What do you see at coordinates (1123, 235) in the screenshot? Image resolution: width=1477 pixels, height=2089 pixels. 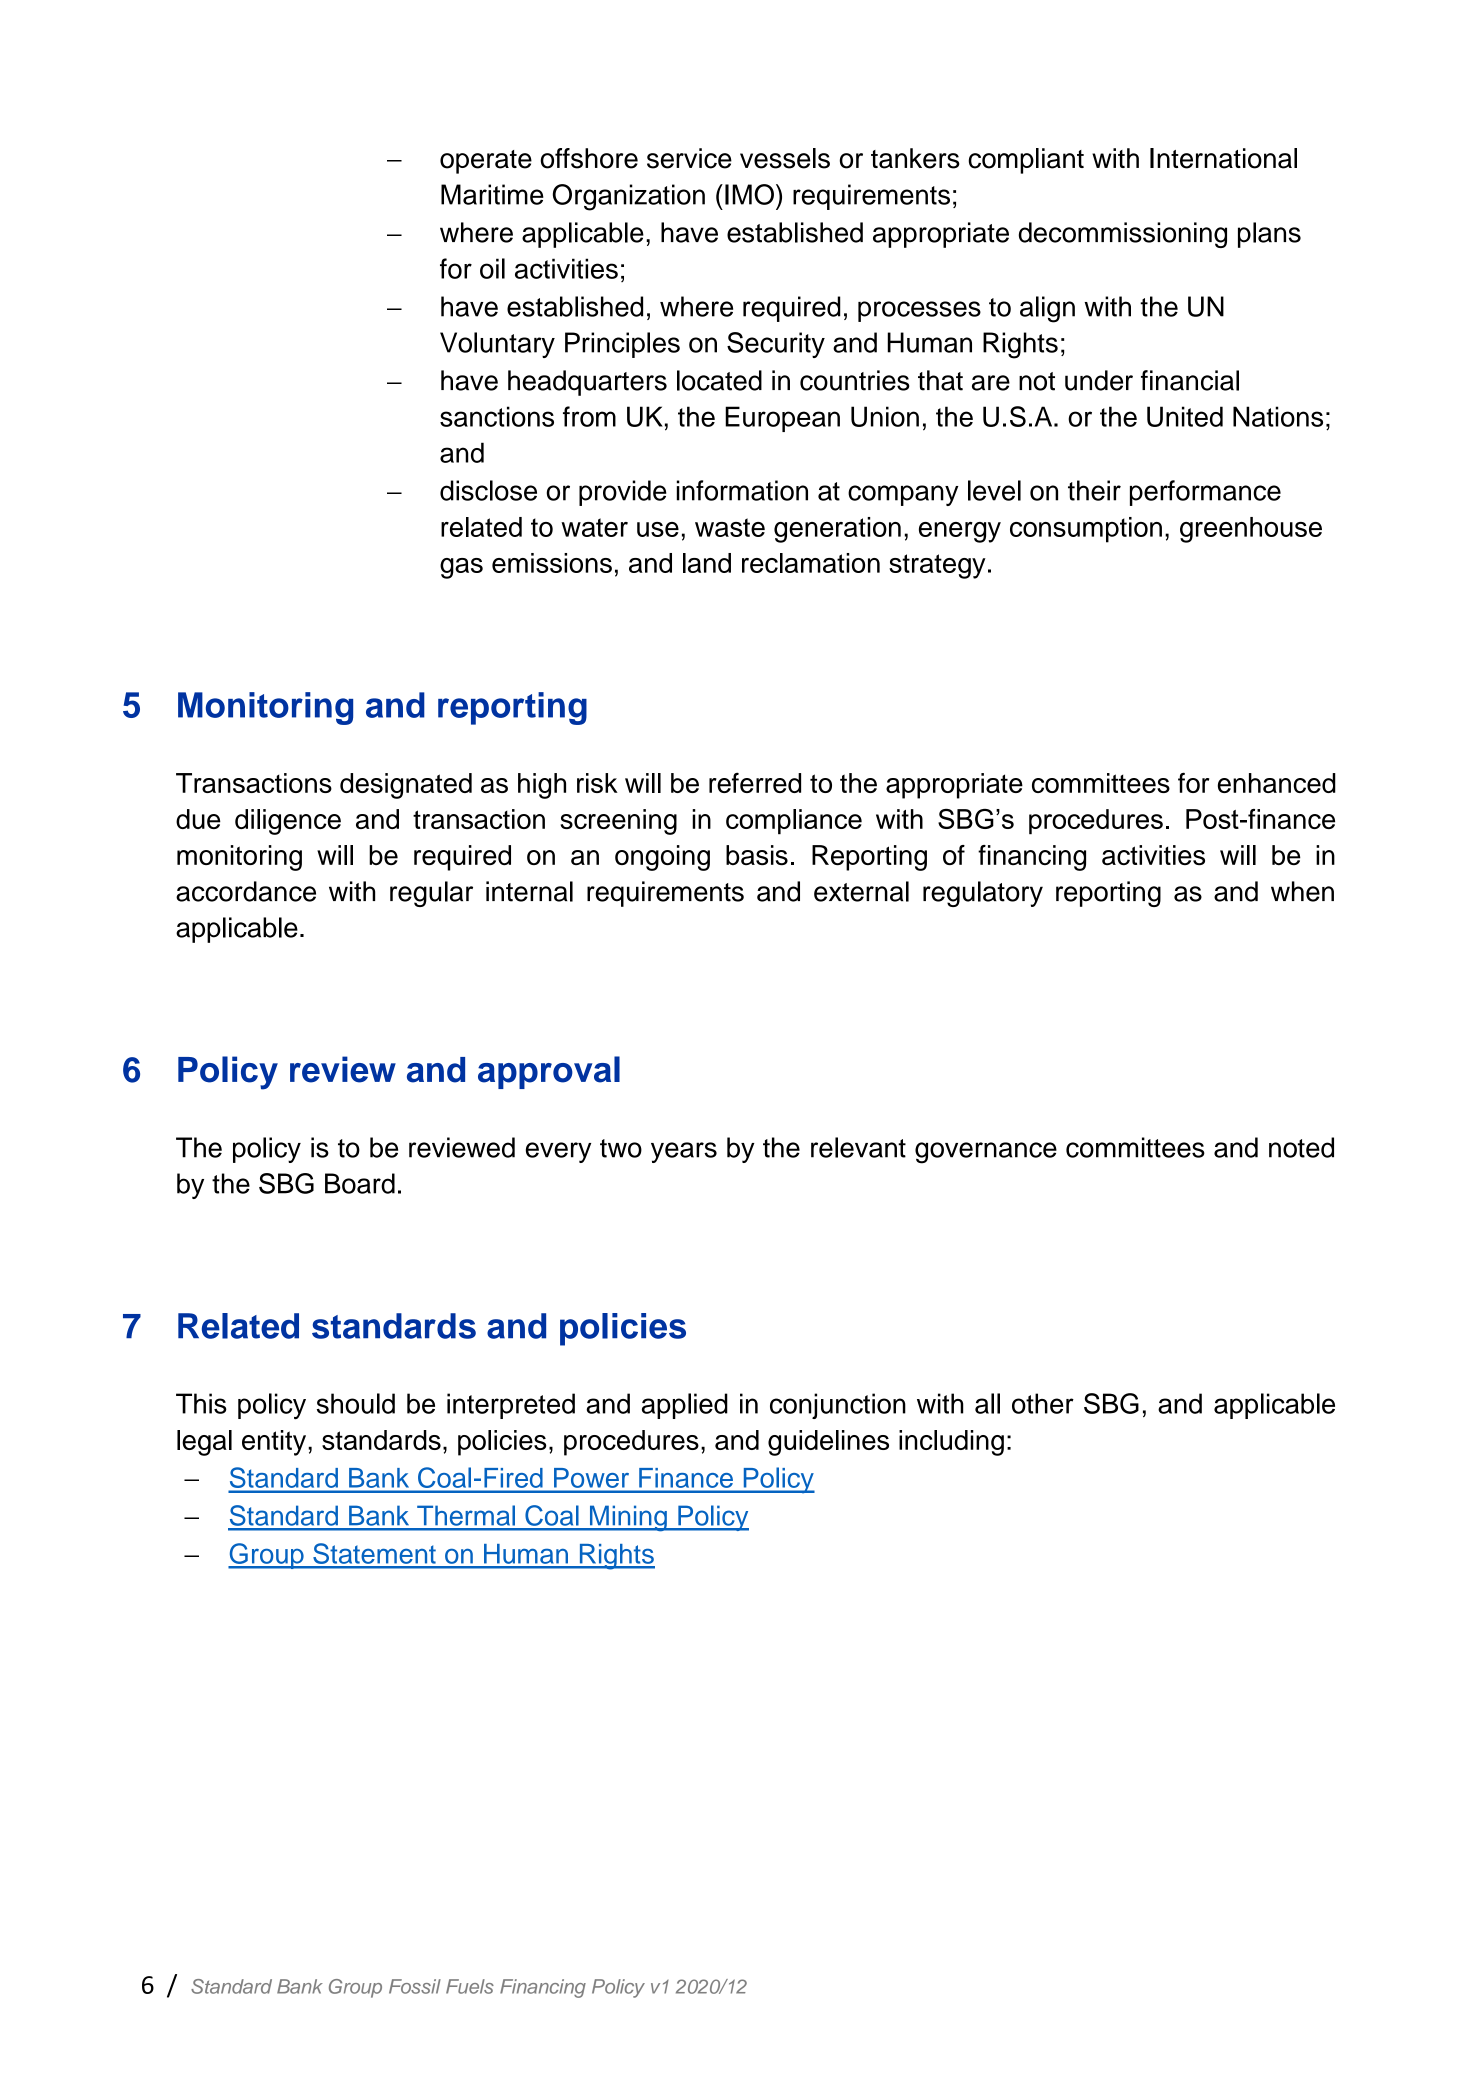 I see `decommissioning` at bounding box center [1123, 235].
